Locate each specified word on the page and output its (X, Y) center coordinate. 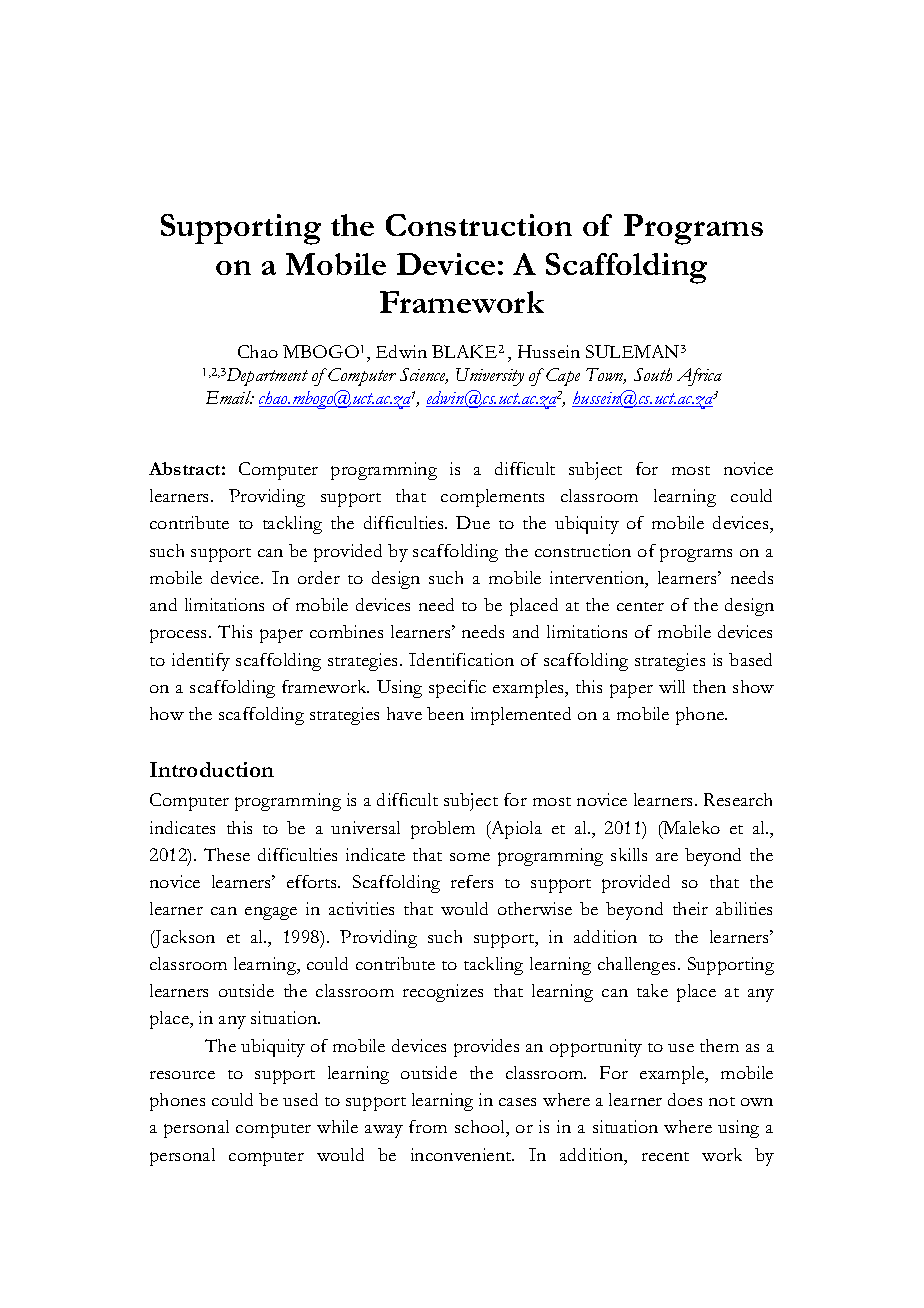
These (227, 854)
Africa (699, 377)
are (667, 857)
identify (201, 662)
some (470, 857)
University (490, 377)
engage (271, 913)
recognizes (443, 993)
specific (457, 689)
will (672, 686)
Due (473, 522)
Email (230, 397)
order (319, 577)
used (300, 1099)
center (640, 606)
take (652, 990)
